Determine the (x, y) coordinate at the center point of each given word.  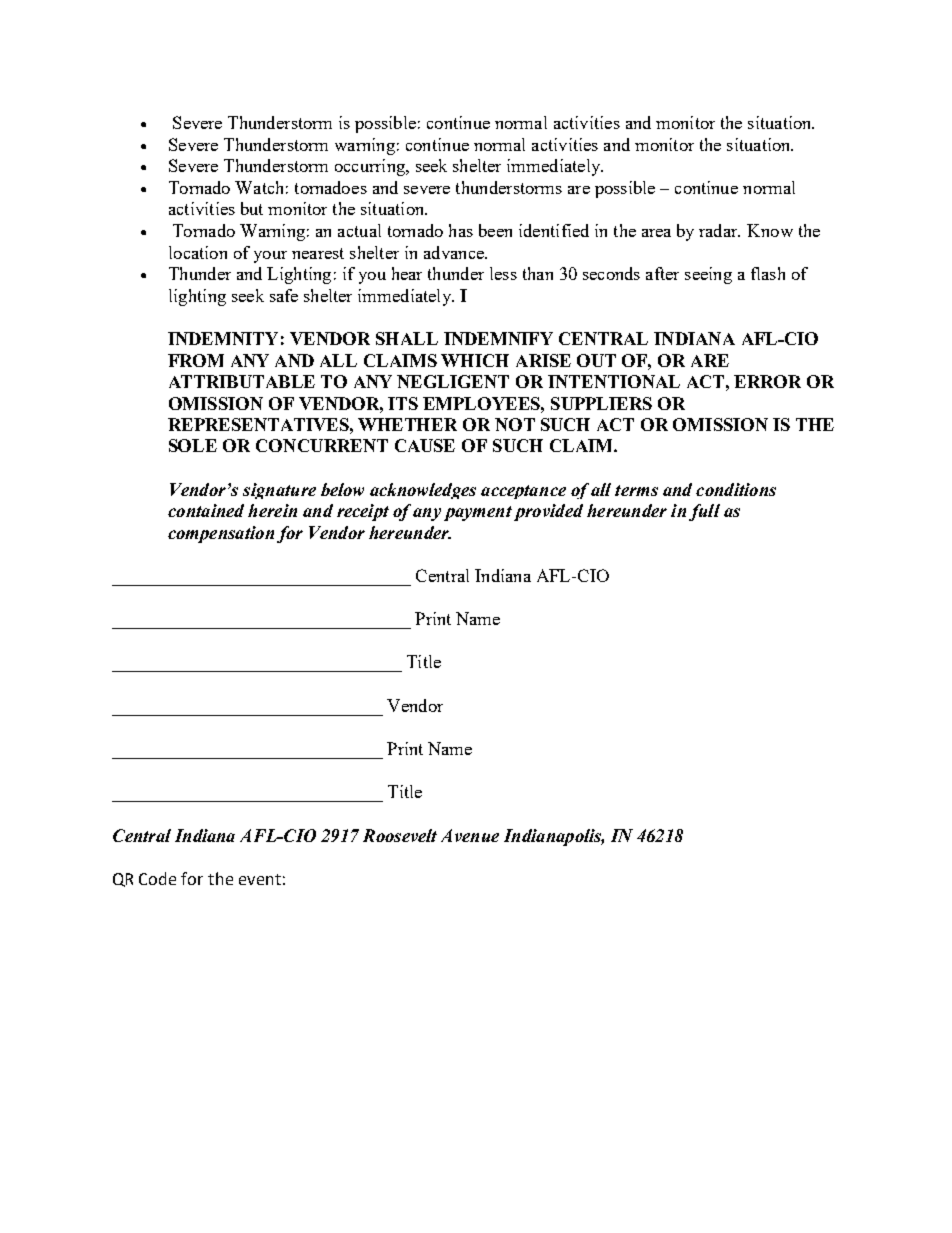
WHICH (475, 360)
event (260, 879)
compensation (221, 534)
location (198, 252)
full (704, 512)
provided (548, 512)
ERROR (767, 381)
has (461, 230)
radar (719, 230)
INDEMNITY (223, 338)
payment (478, 513)
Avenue (470, 835)
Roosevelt (400, 835)
